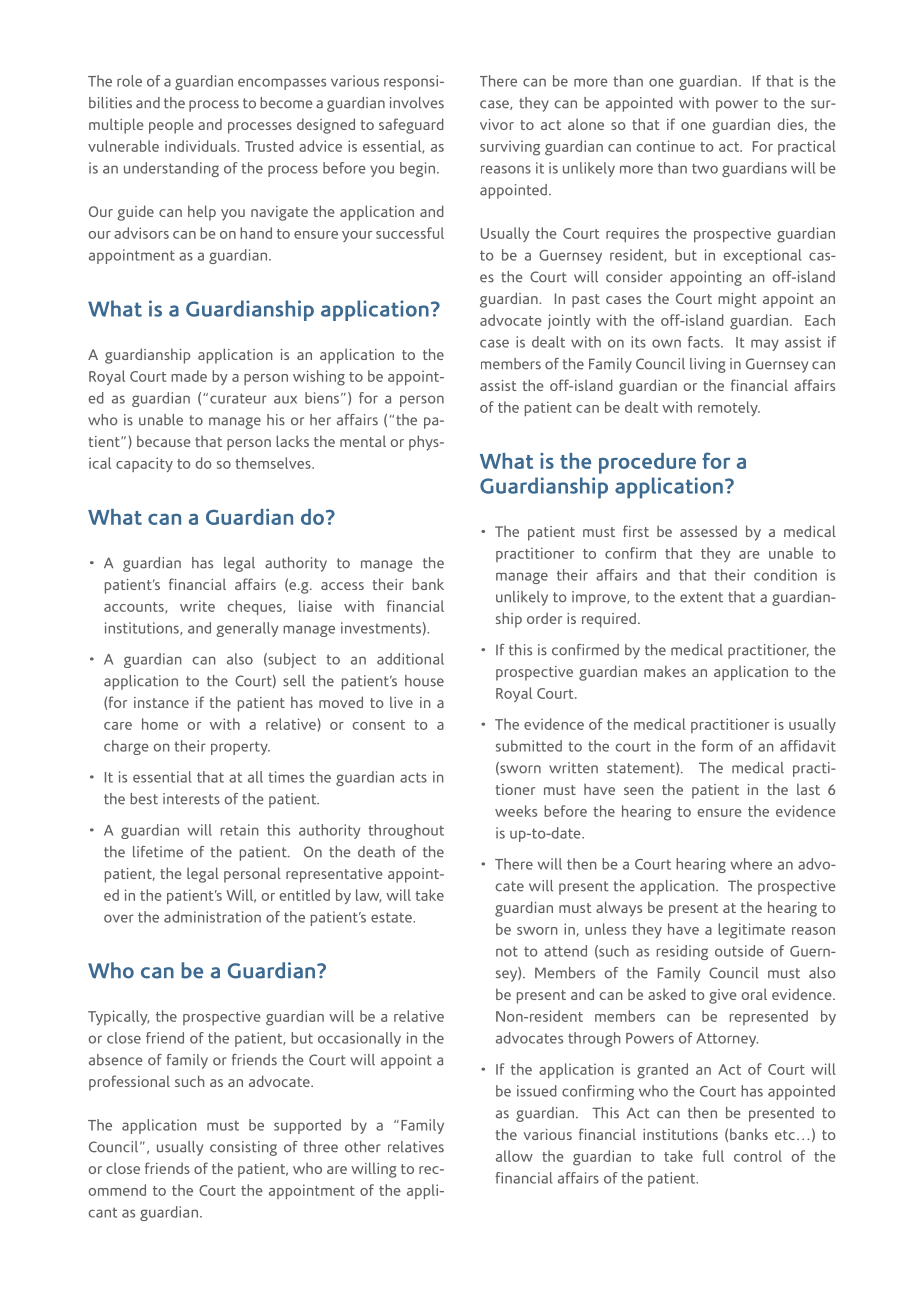 Image resolution: width=924 pixels, height=1308 pixels. I want to click on additional, so click(410, 659).
